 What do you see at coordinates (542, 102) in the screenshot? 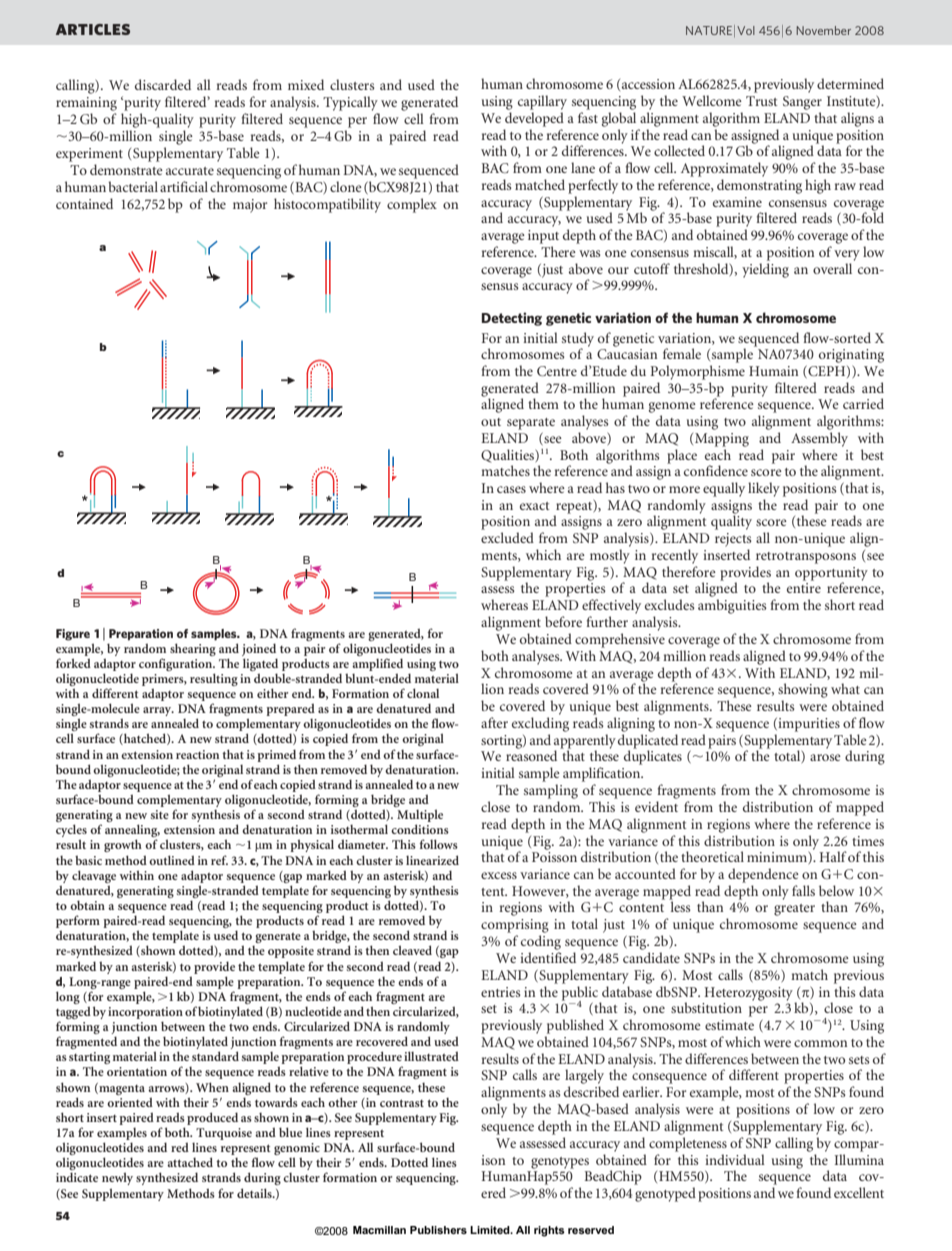
I see `capillary` at bounding box center [542, 102].
